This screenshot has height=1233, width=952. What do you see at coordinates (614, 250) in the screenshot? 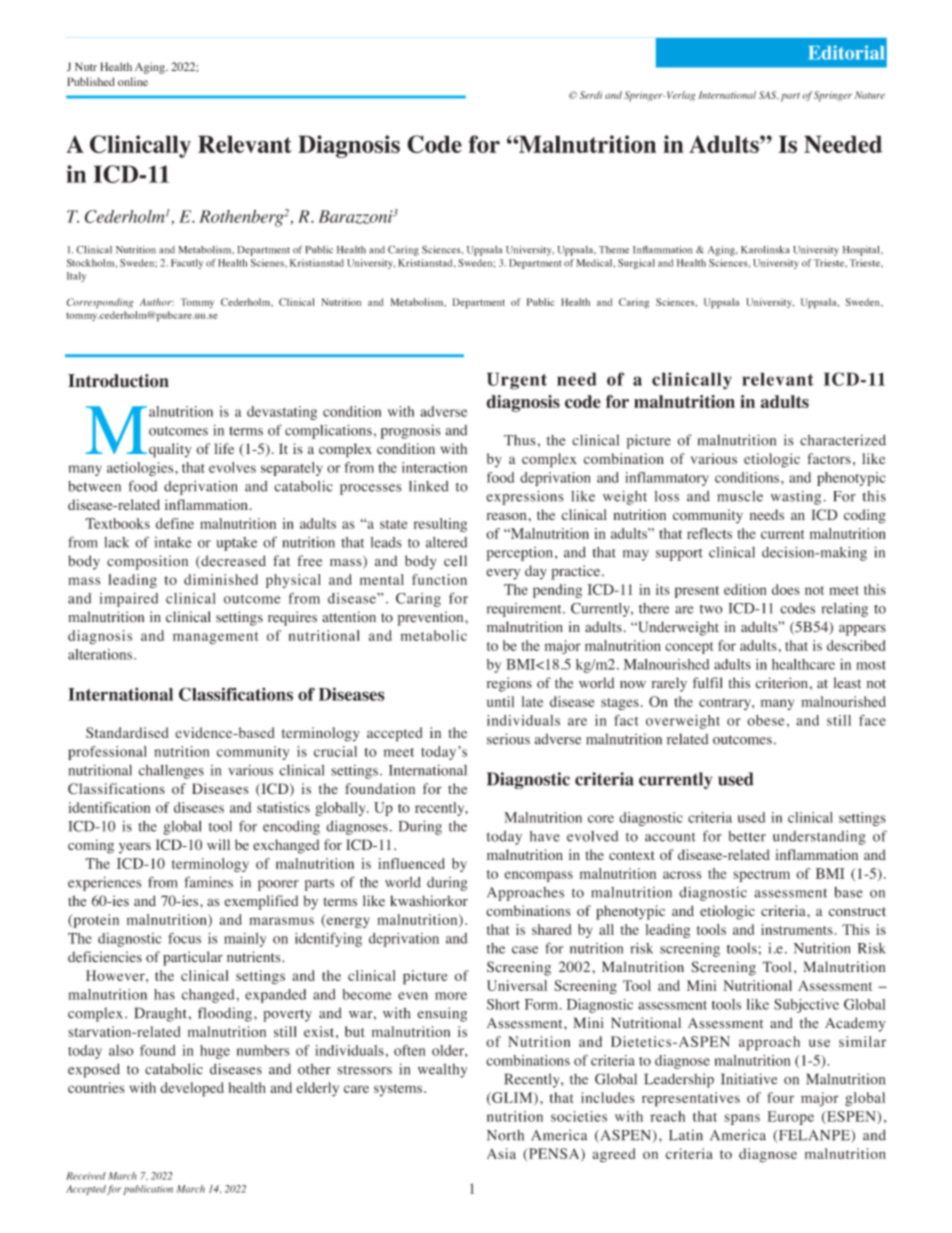
I see `Theme` at bounding box center [614, 250].
